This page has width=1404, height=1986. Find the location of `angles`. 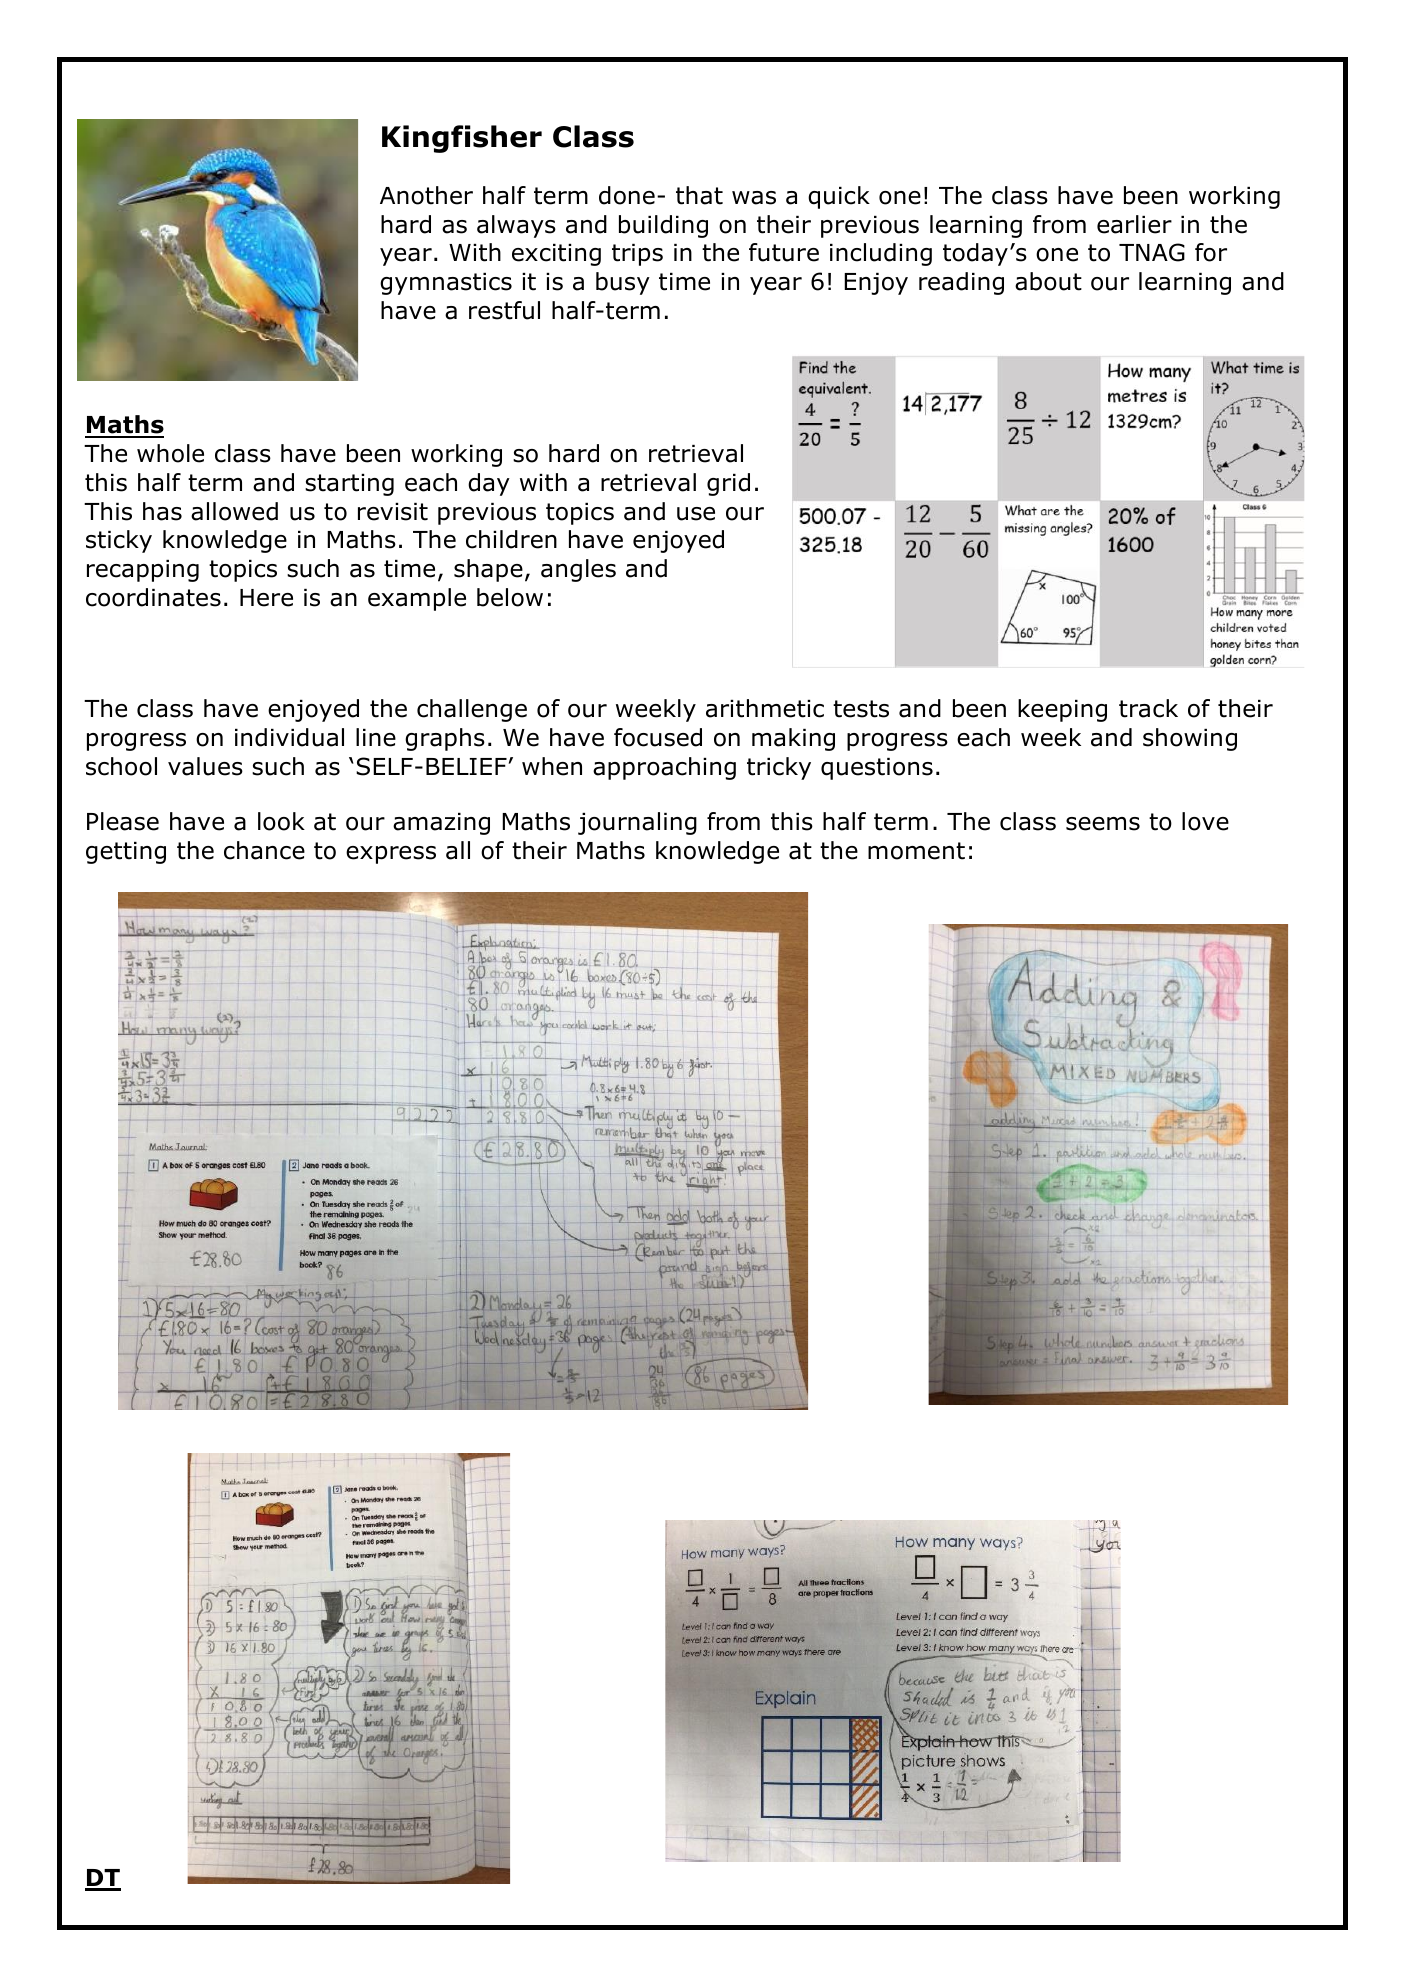

angles is located at coordinates (578, 570).
